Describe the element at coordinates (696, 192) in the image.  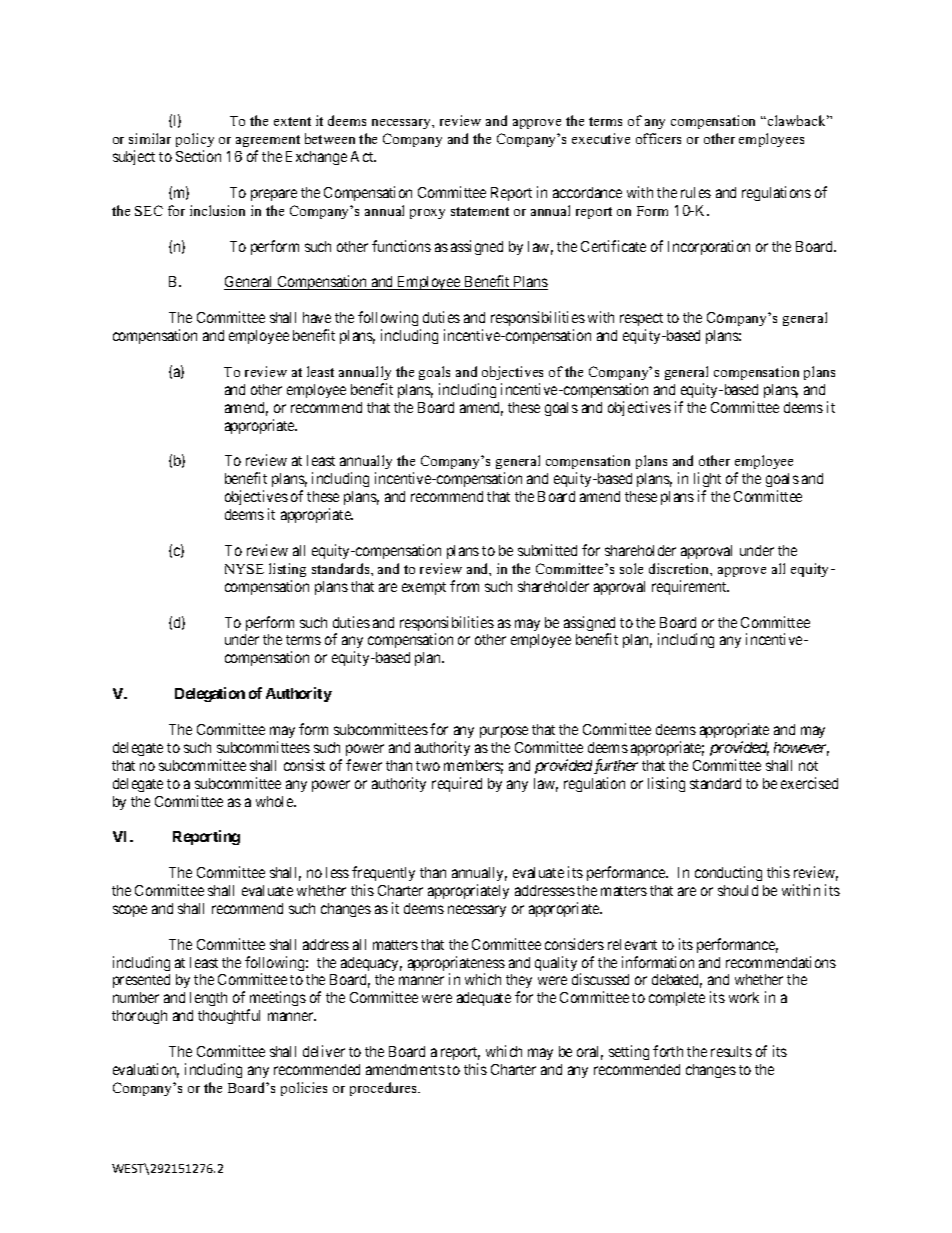
I see `rules` at that location.
